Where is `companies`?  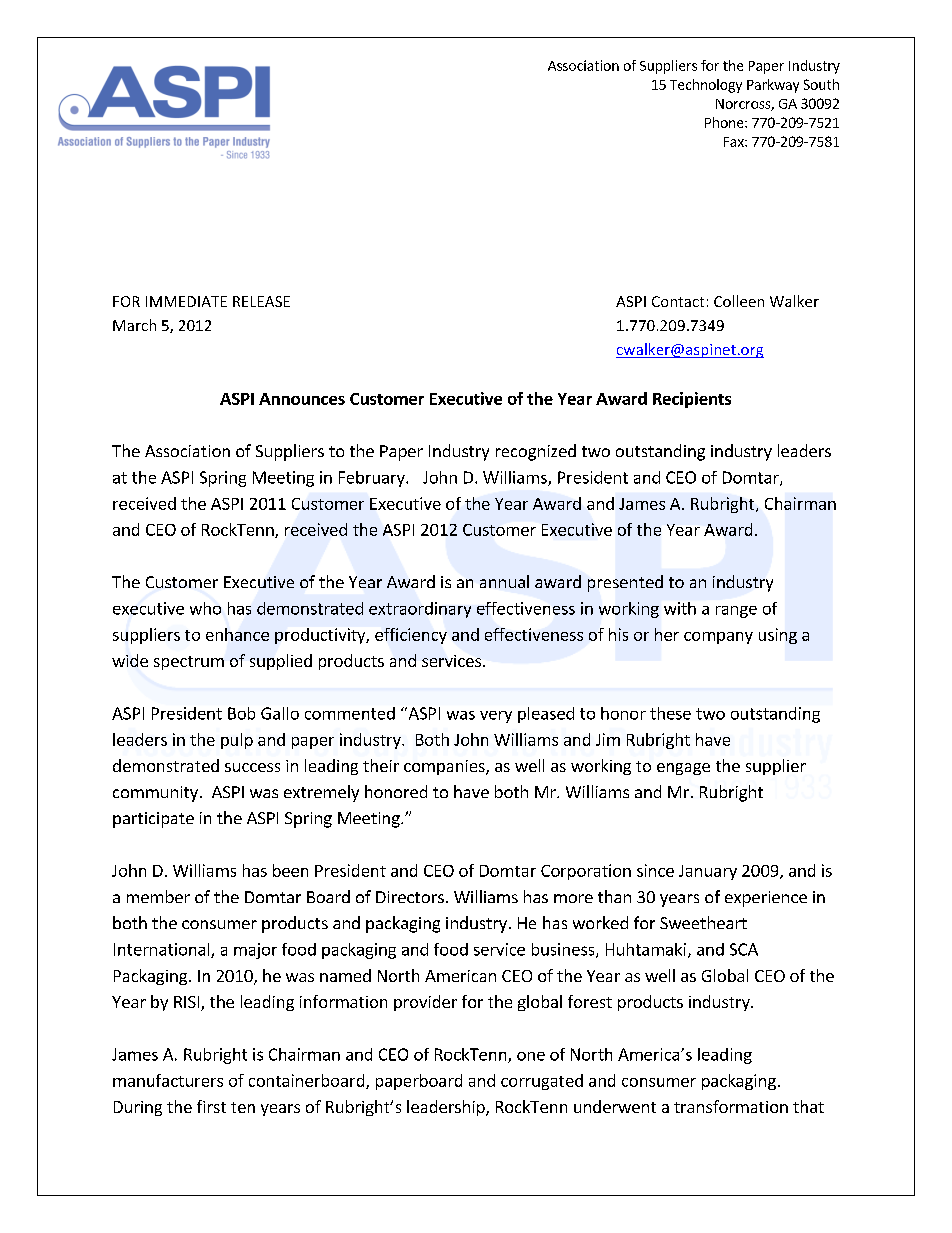
companies is located at coordinates (445, 767).
